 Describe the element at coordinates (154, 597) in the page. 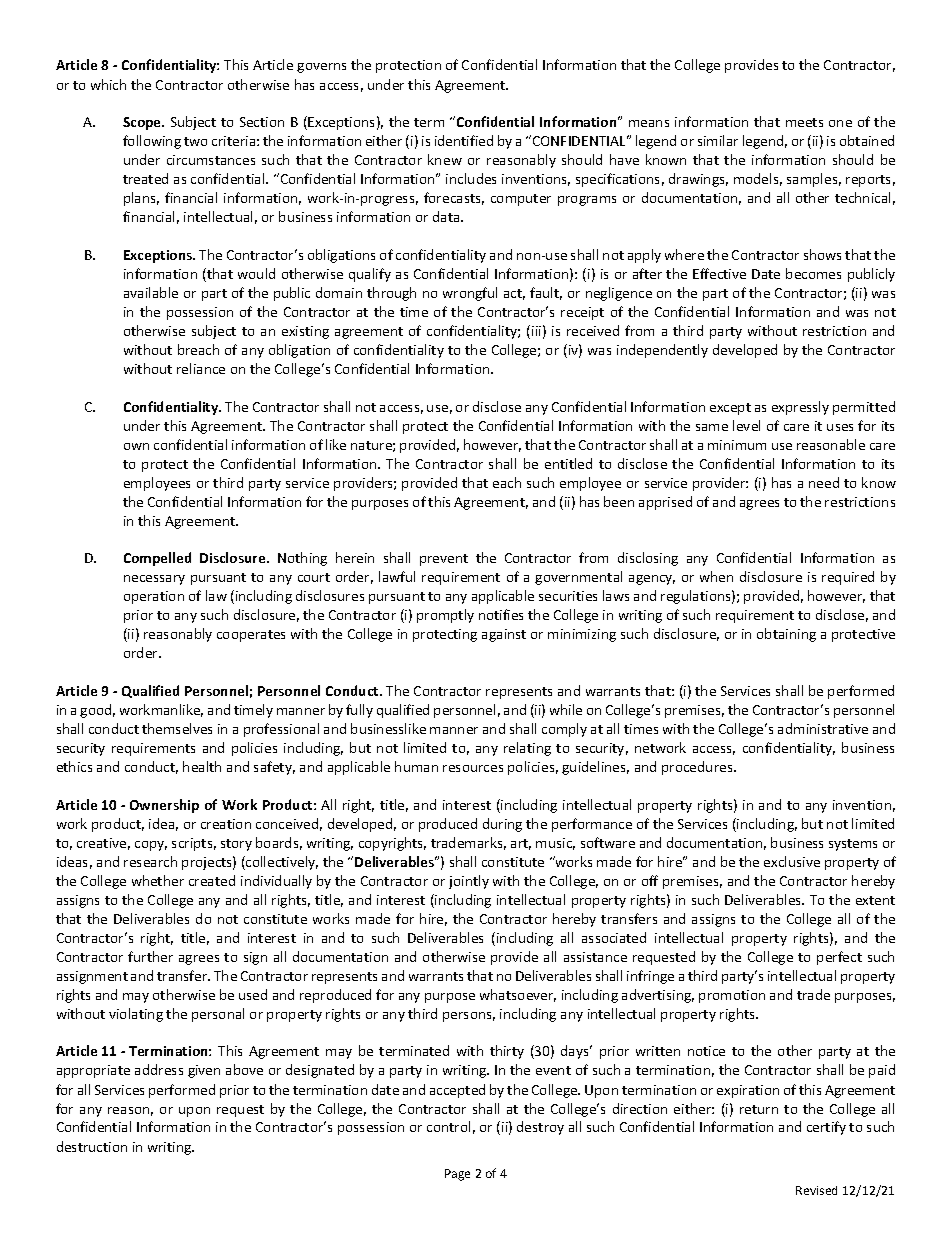

I see `operation` at that location.
